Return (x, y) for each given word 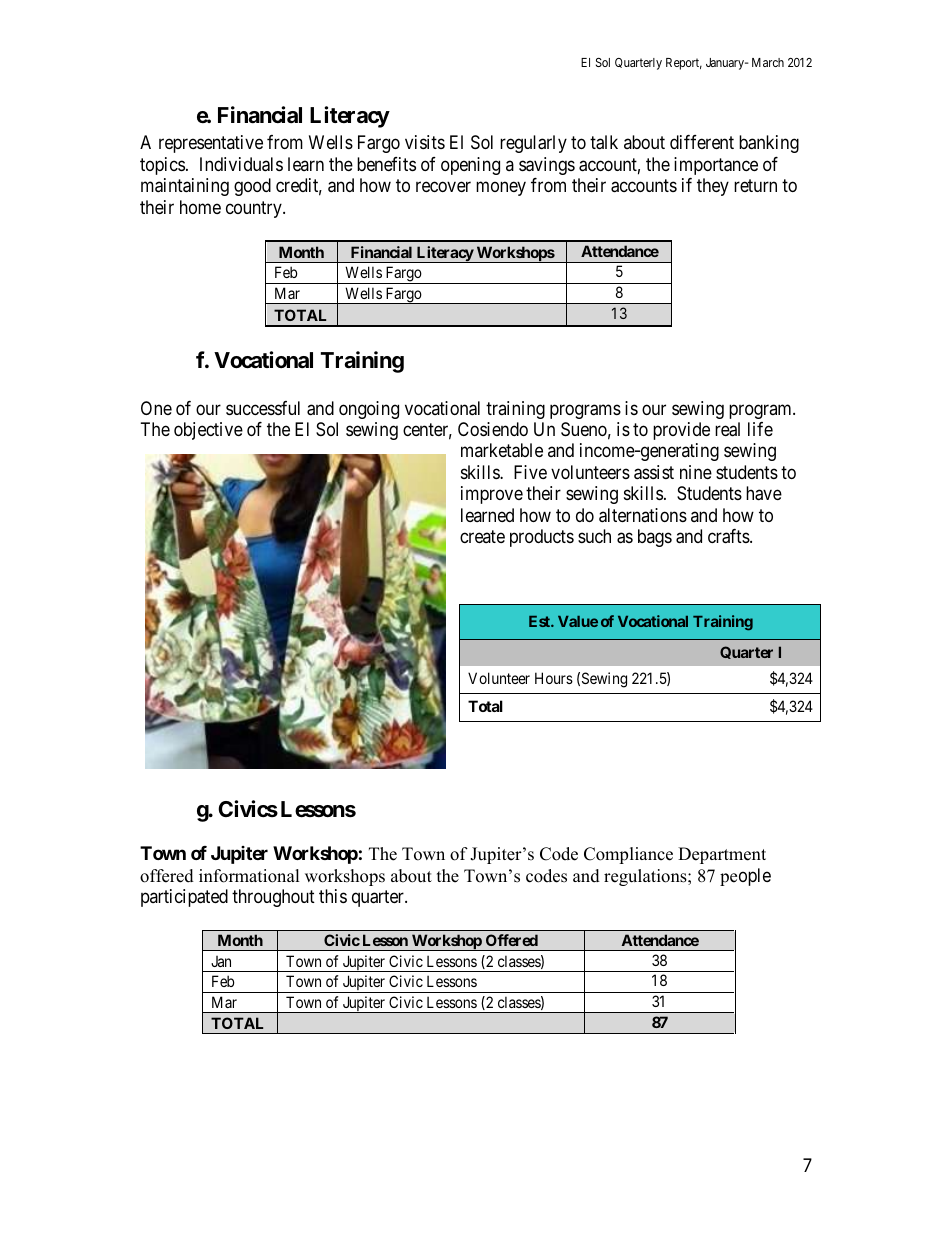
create (482, 537)
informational (249, 876)
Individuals (241, 164)
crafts (729, 536)
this (333, 896)
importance (716, 166)
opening (470, 166)
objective (208, 431)
